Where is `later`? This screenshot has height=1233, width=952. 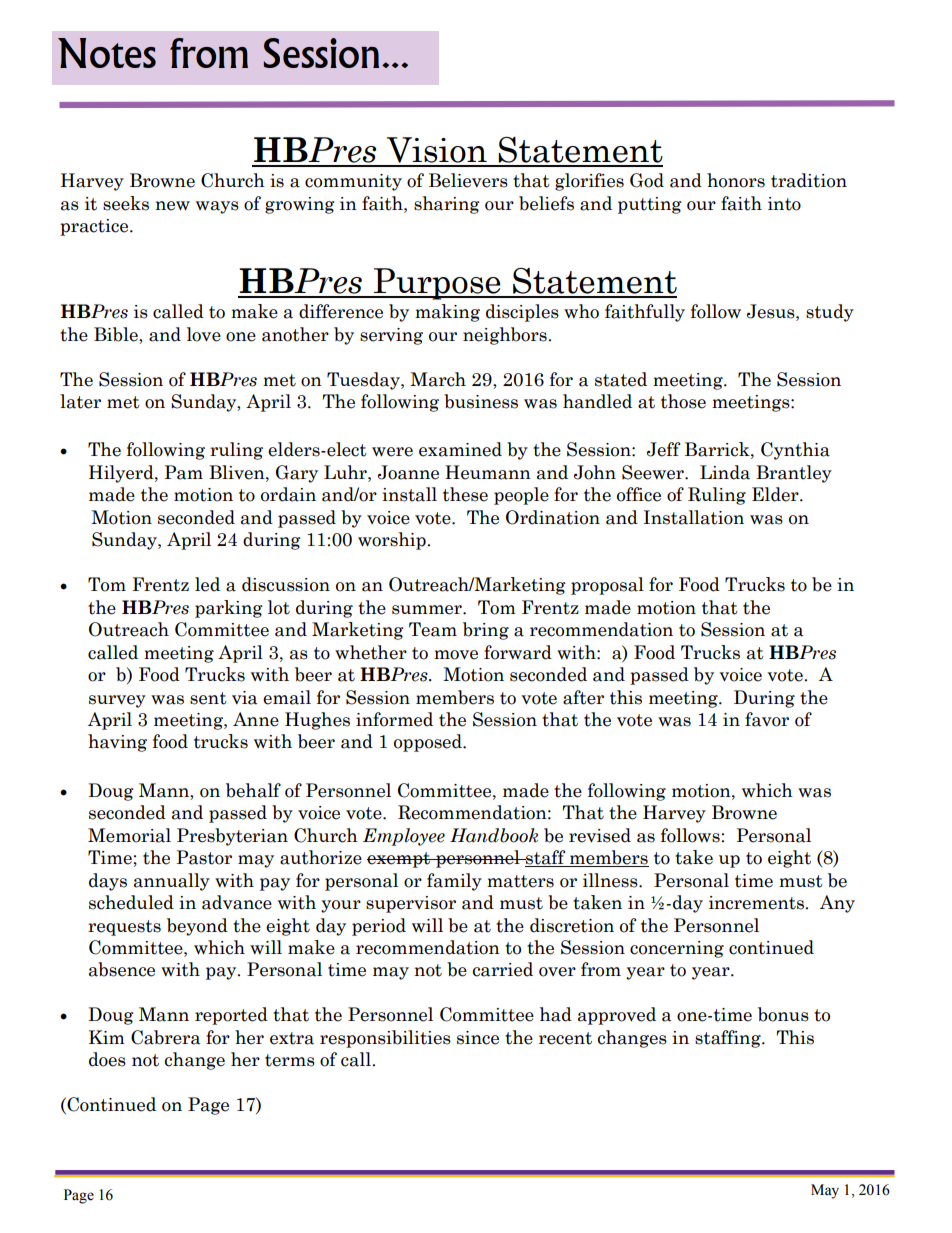
later is located at coordinates (80, 401).
